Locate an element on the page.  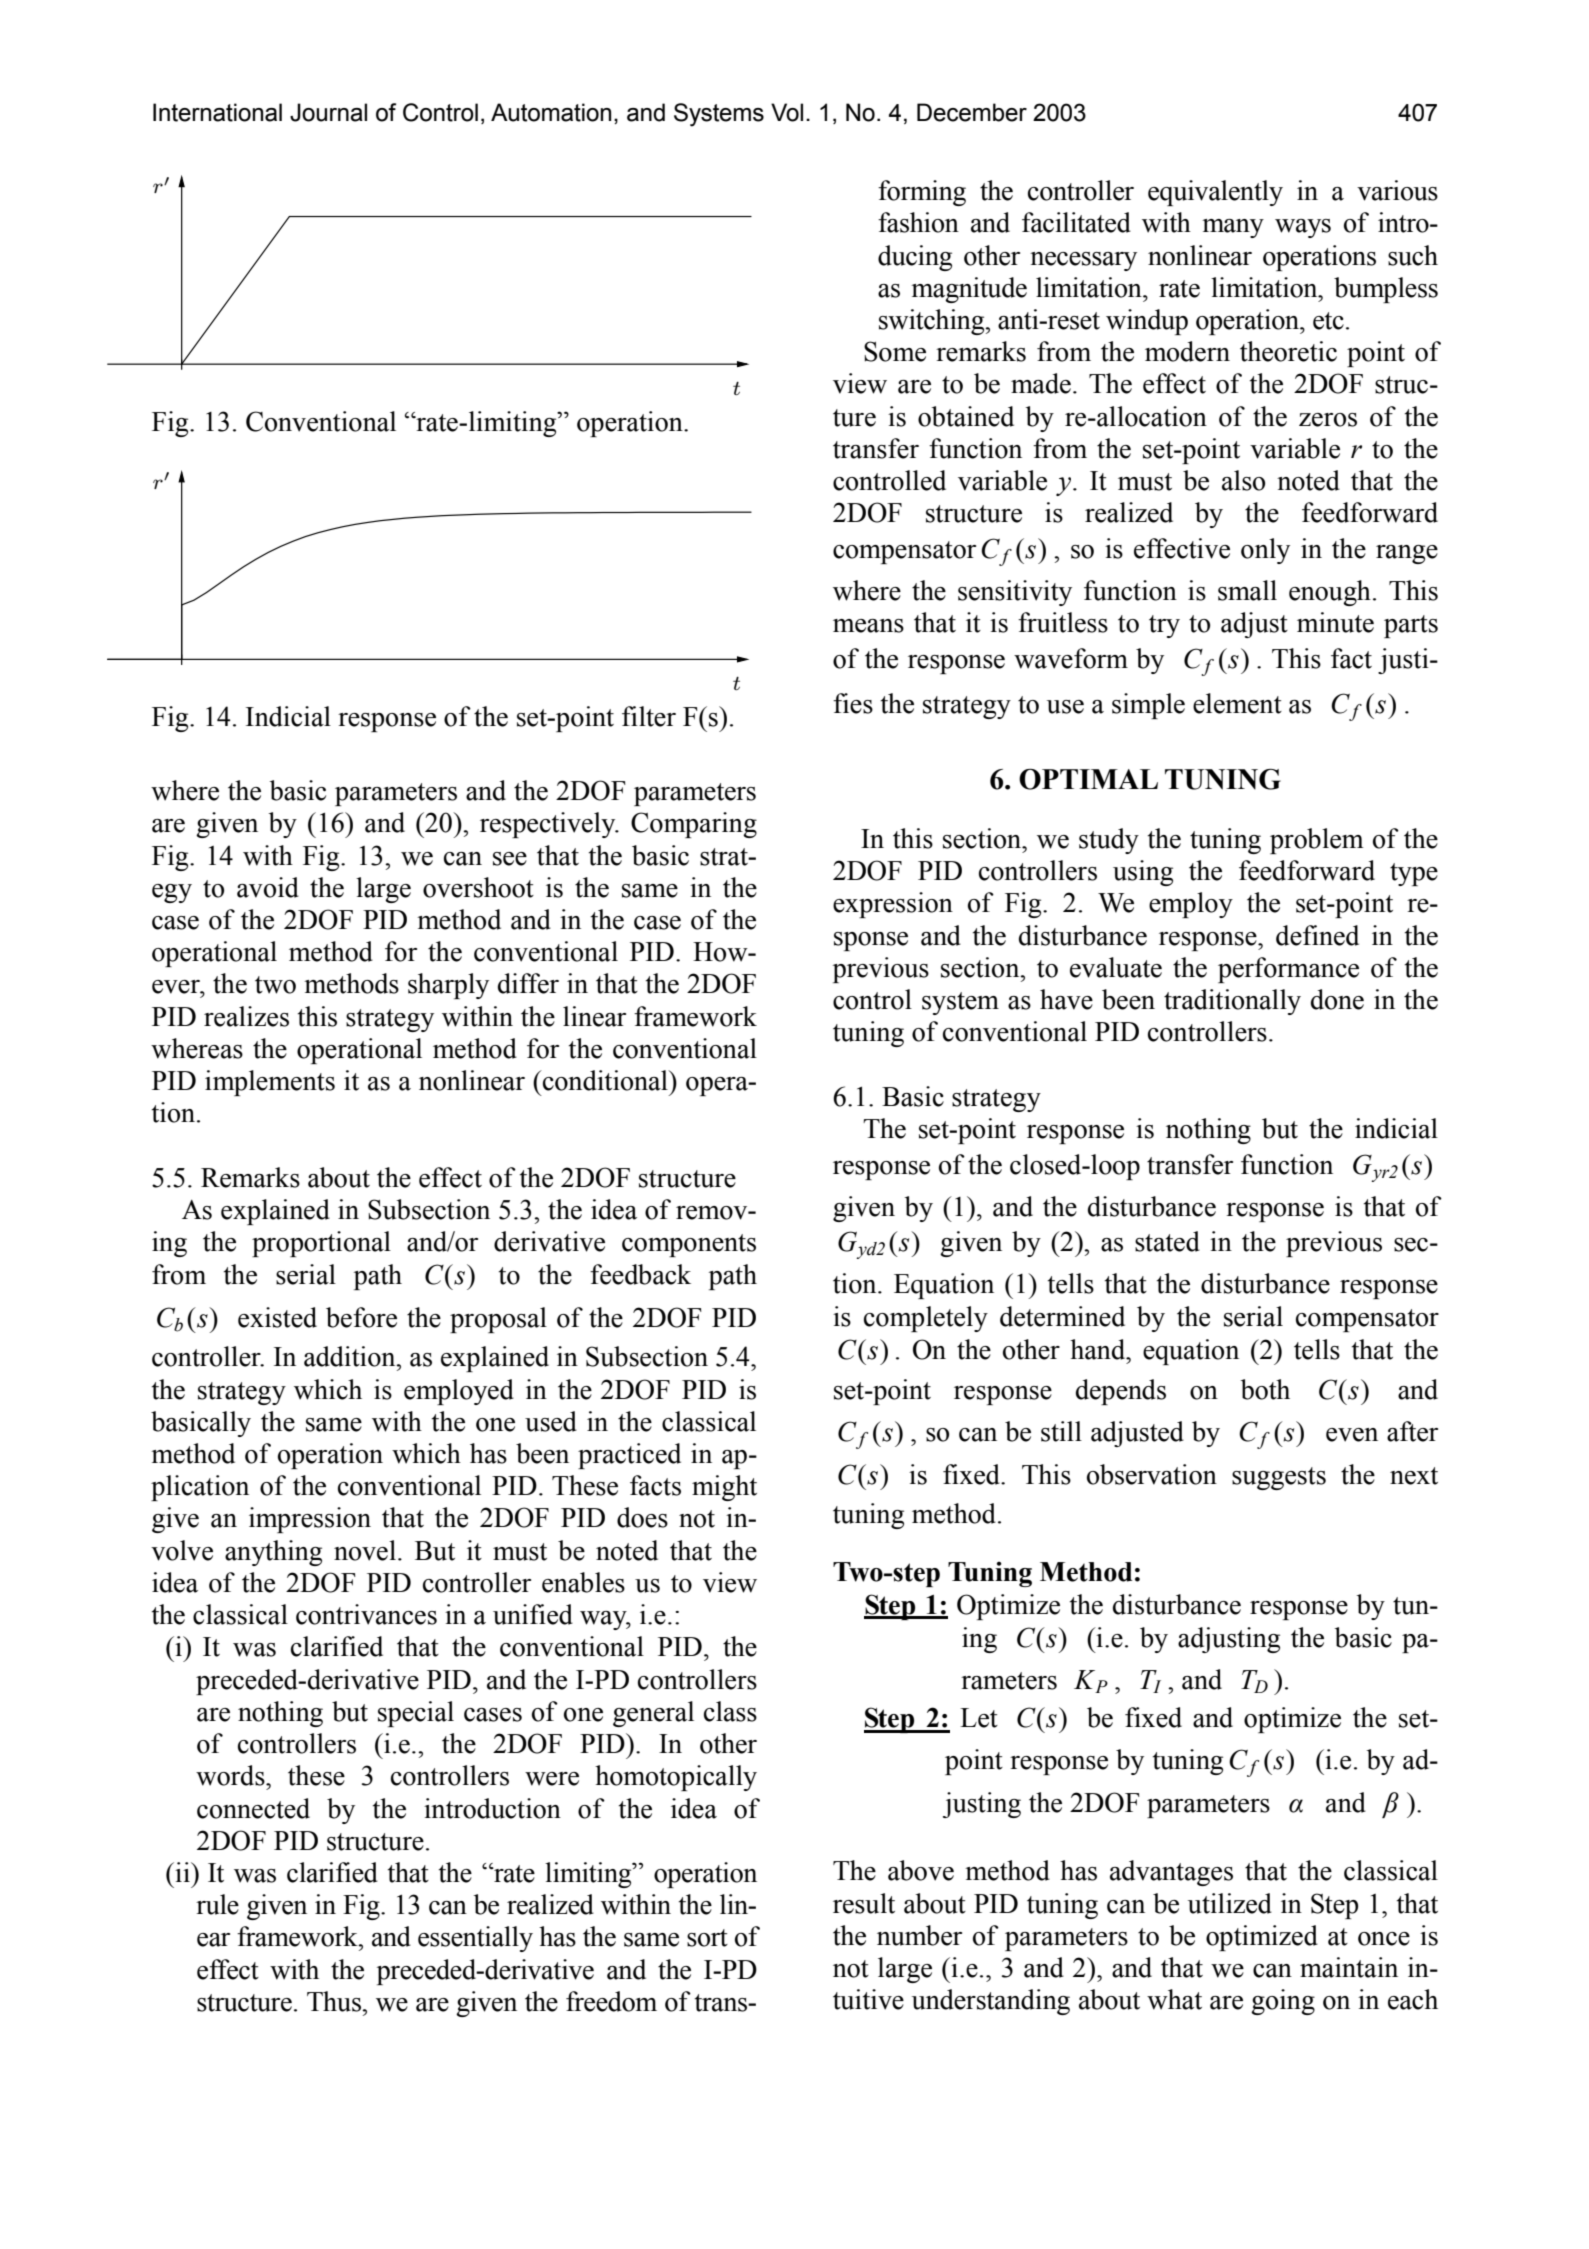
Thus is located at coordinates (335, 2001).
